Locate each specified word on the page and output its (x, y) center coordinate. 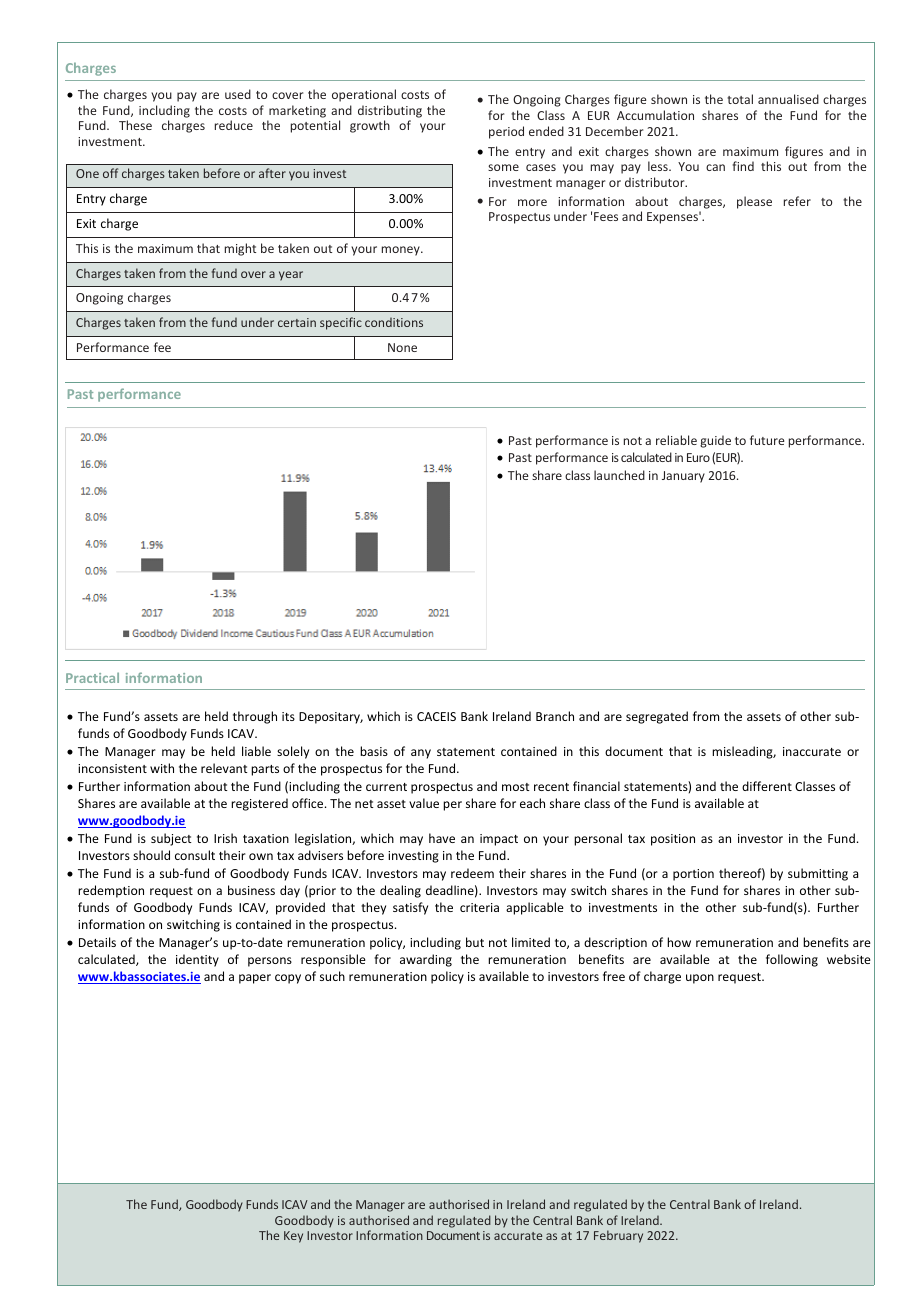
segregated (657, 717)
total (740, 99)
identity (197, 960)
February (618, 1236)
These (135, 125)
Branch (555, 716)
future (767, 440)
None (402, 347)
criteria (479, 907)
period (506, 132)
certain (297, 322)
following (792, 960)
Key (293, 1237)
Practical (92, 677)
